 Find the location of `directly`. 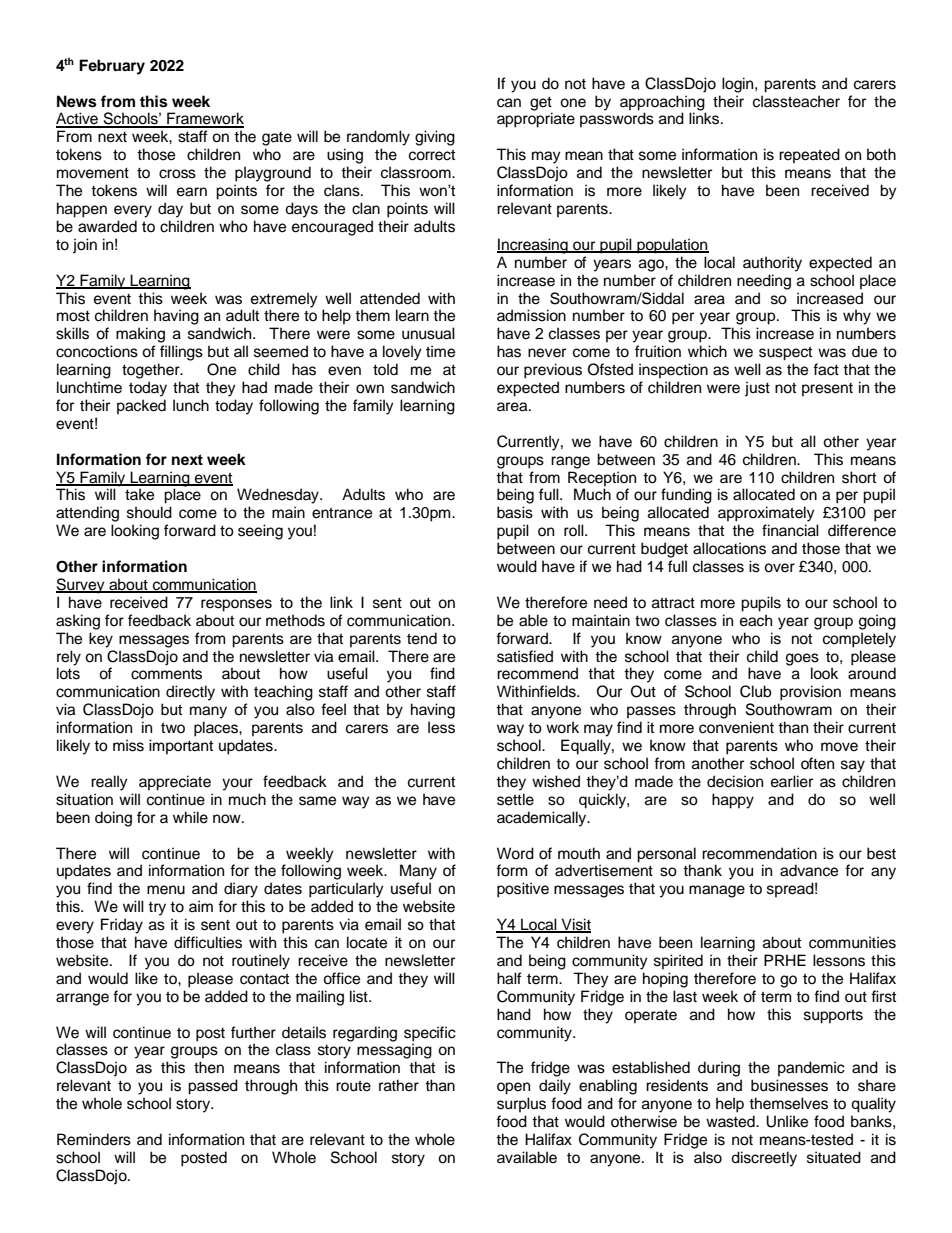

directly is located at coordinates (190, 693).
